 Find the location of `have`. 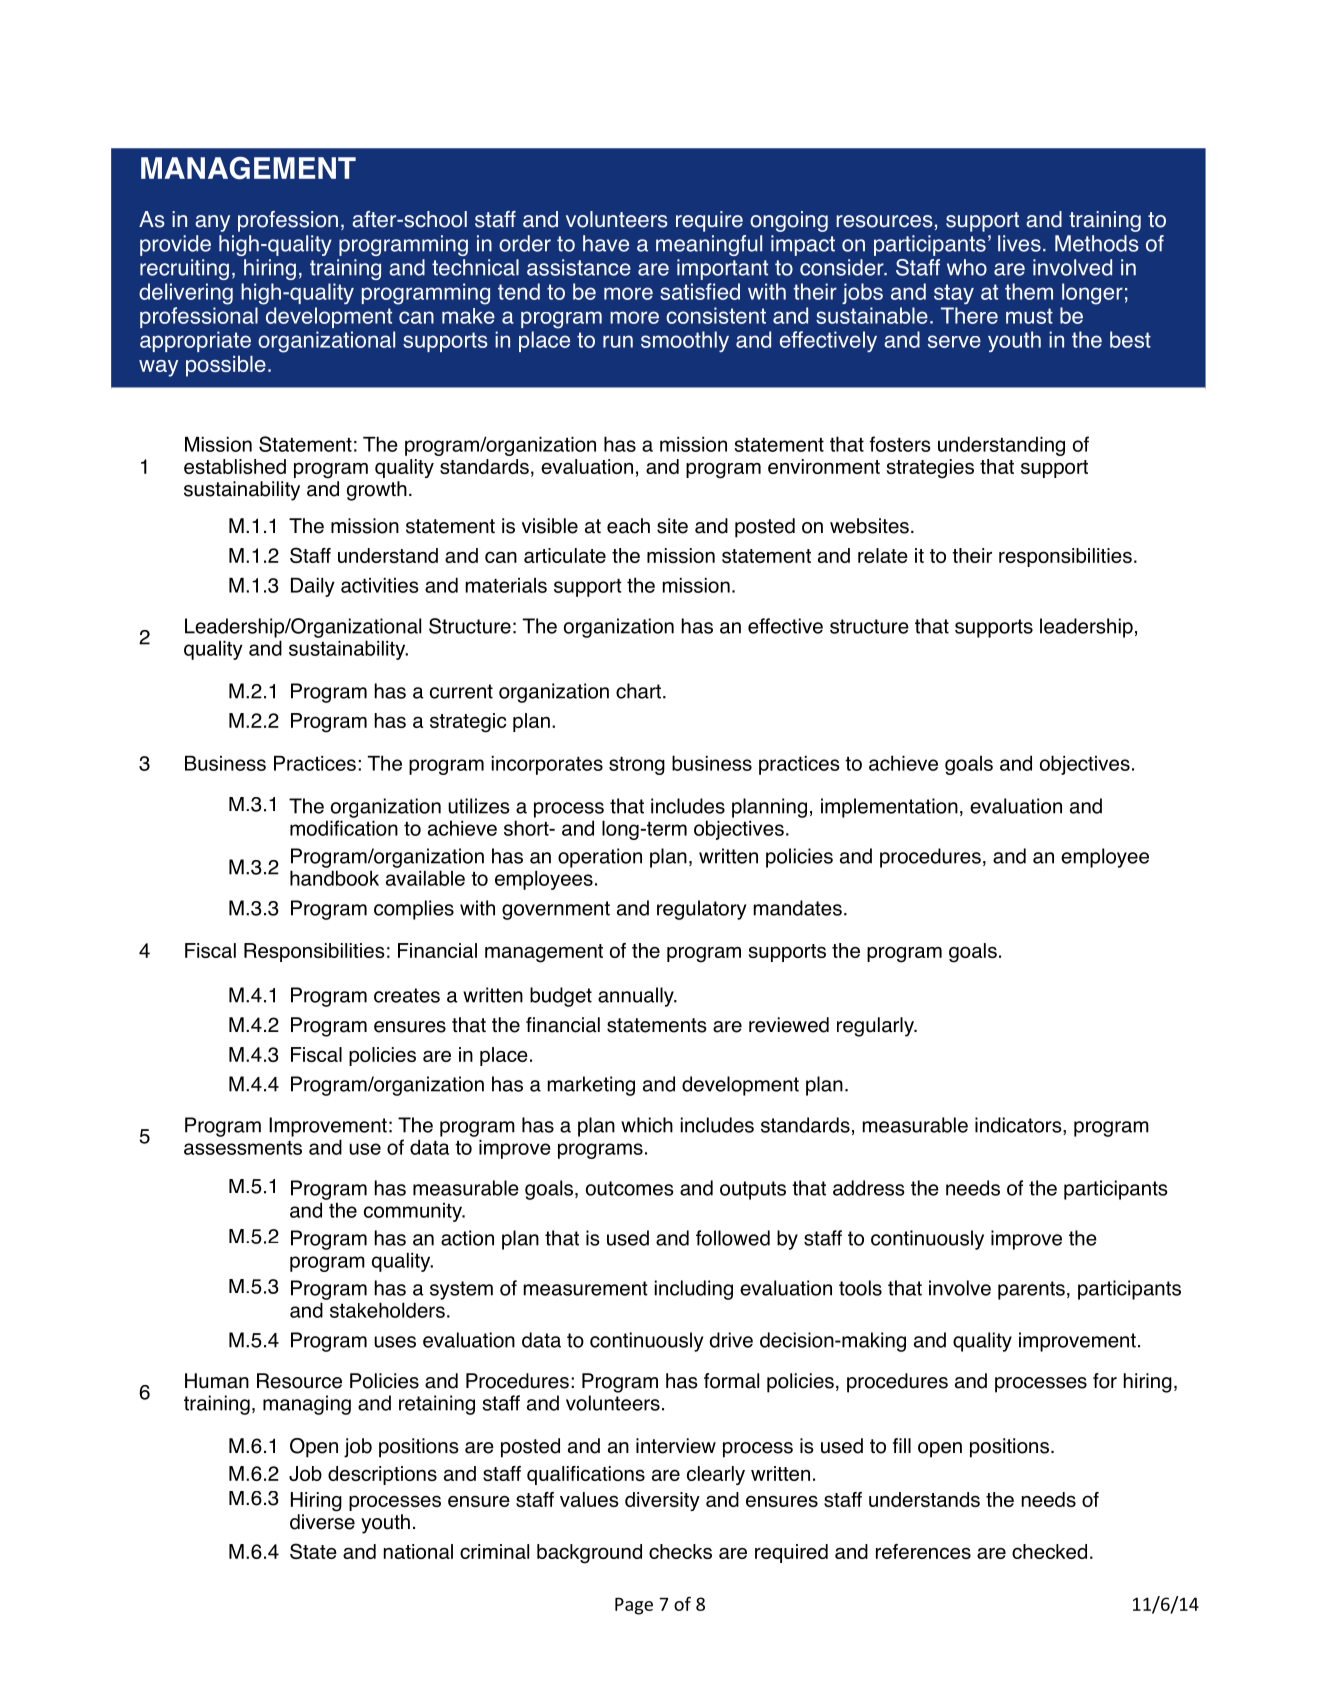

have is located at coordinates (606, 243).
